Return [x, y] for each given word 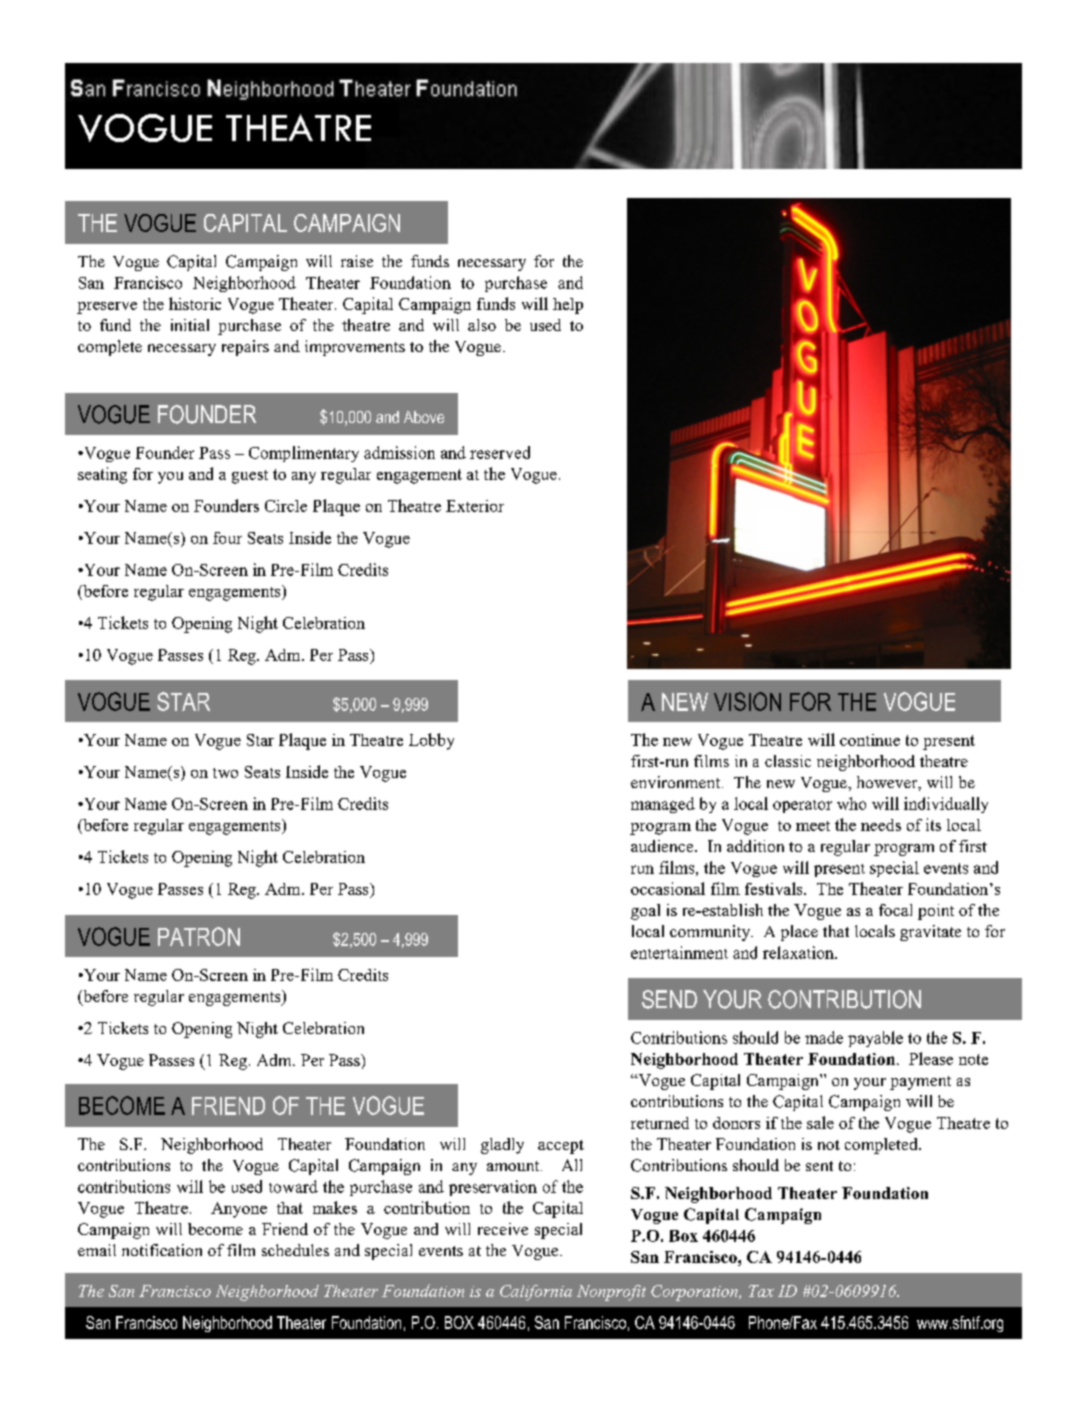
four [227, 538]
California [536, 1293]
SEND [669, 999]
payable [875, 1039]
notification [162, 1250]
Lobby [431, 741]
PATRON [199, 936]
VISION [747, 701]
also [482, 325]
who [851, 803]
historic [195, 303]
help [568, 306]
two [225, 773]
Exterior [475, 506]
